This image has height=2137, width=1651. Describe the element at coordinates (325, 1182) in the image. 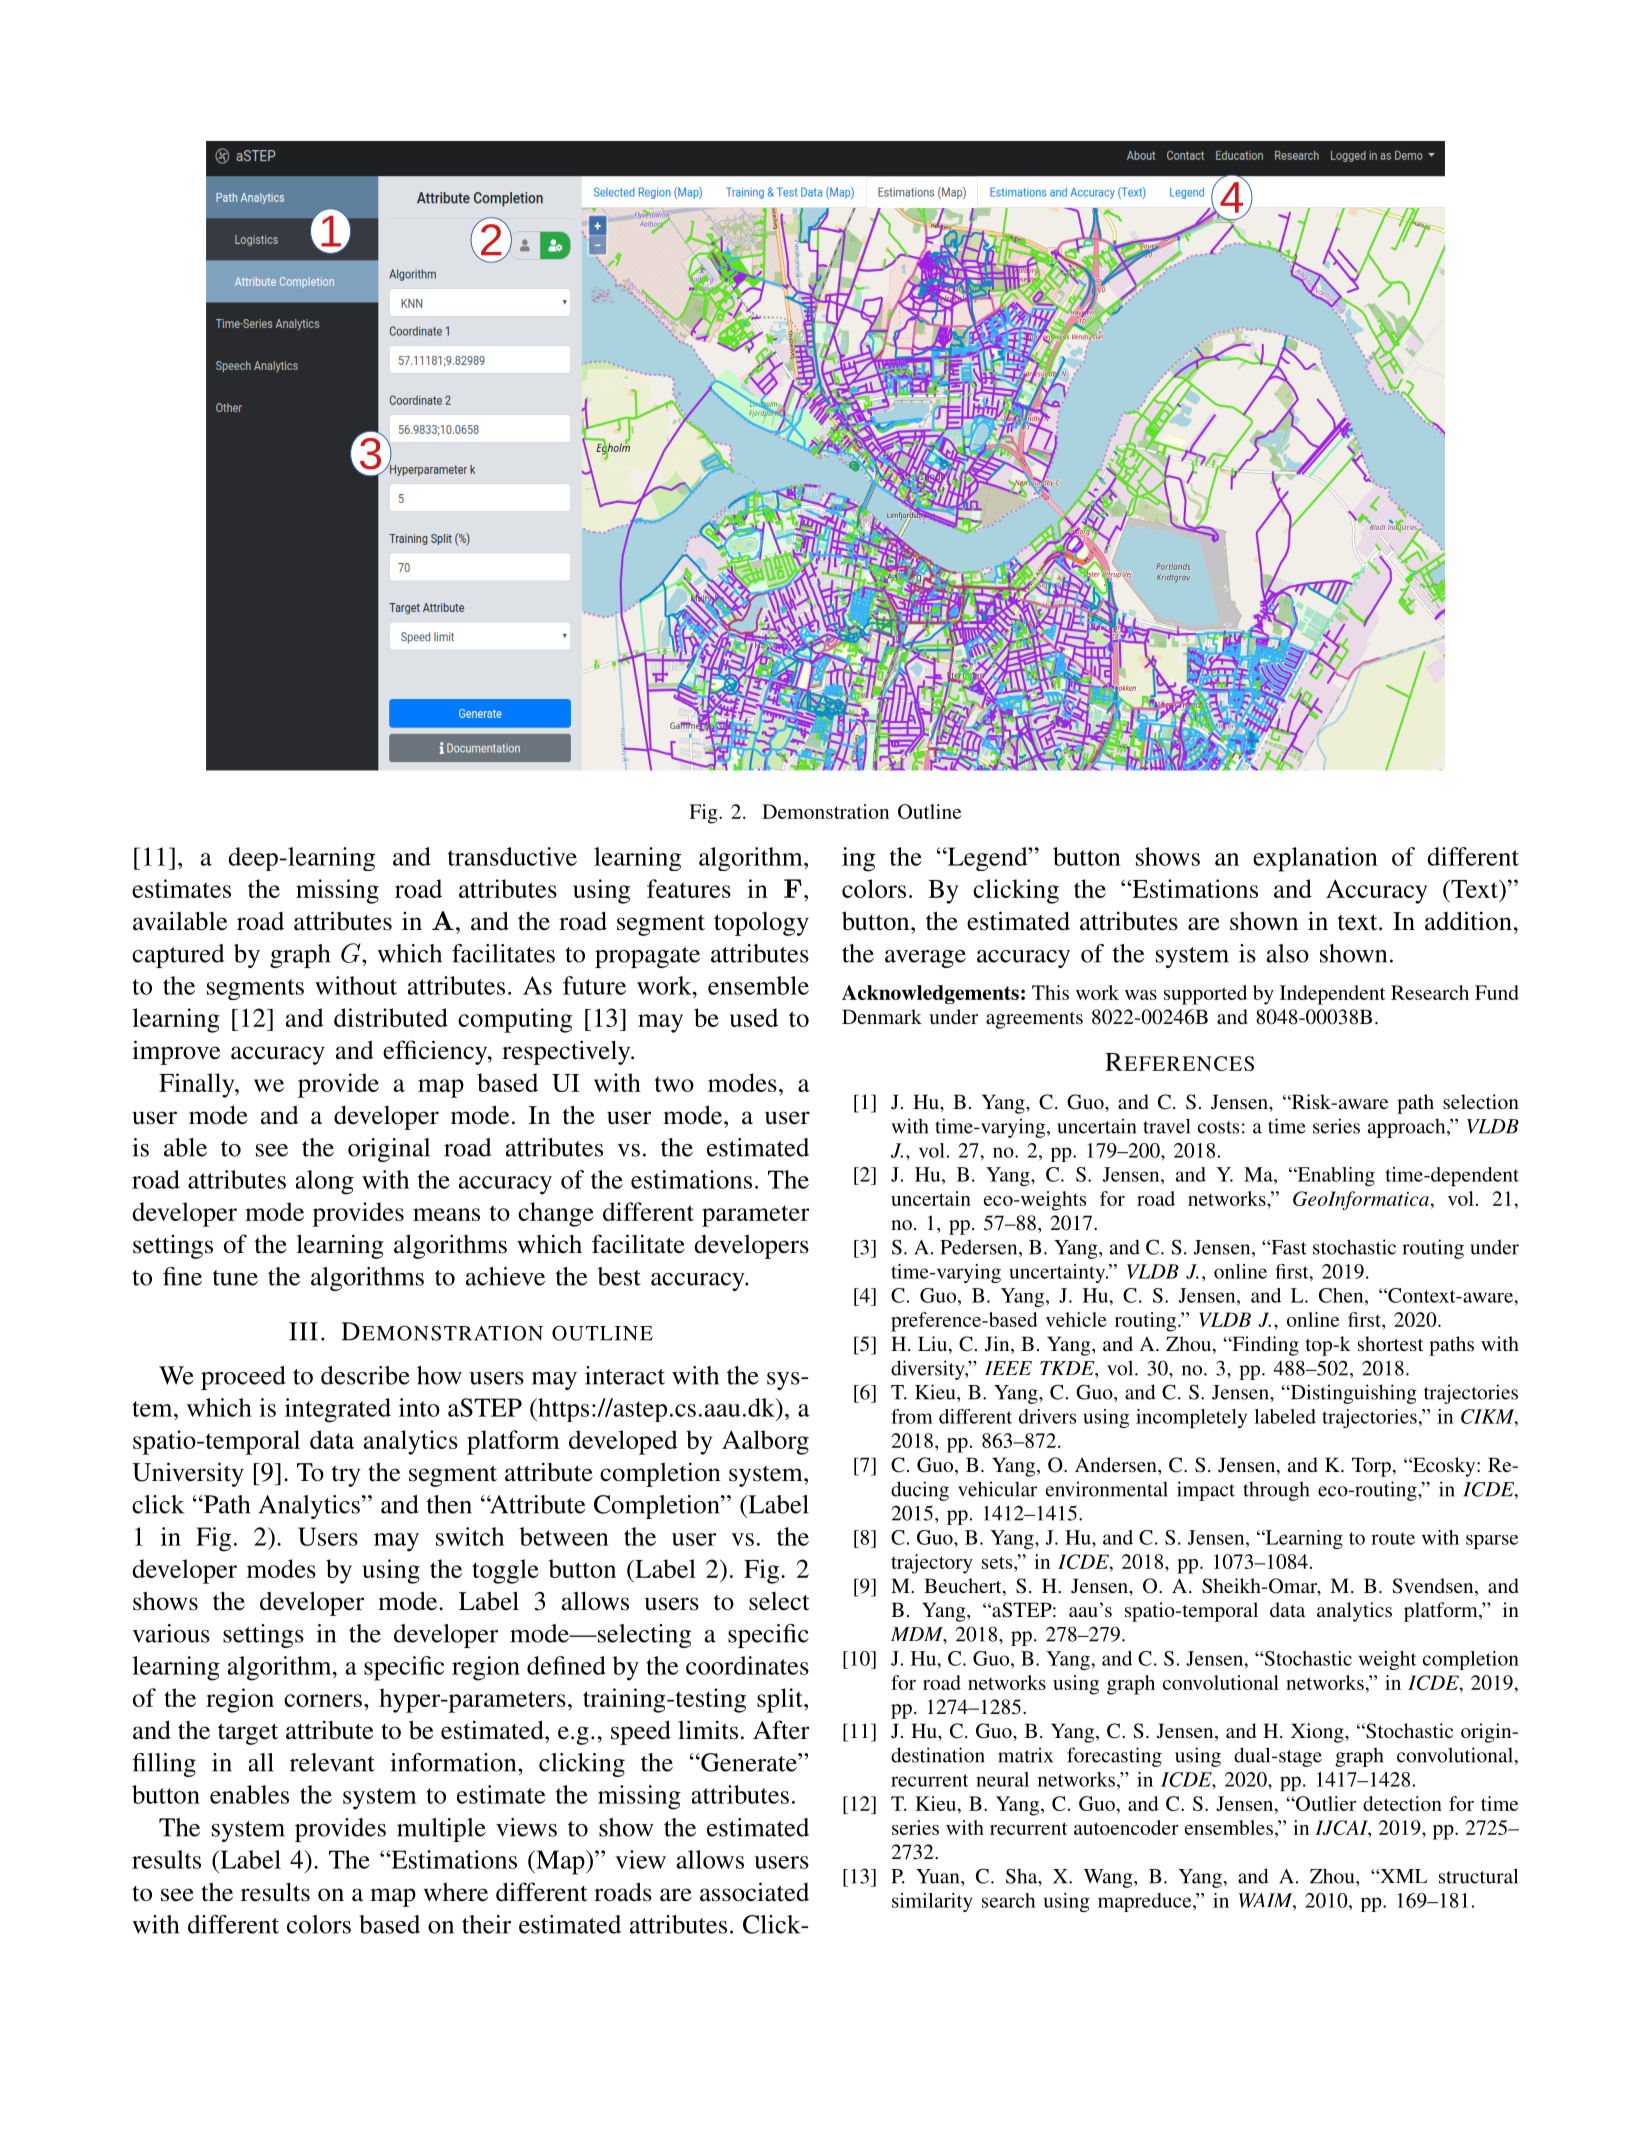

I see `along` at that location.
